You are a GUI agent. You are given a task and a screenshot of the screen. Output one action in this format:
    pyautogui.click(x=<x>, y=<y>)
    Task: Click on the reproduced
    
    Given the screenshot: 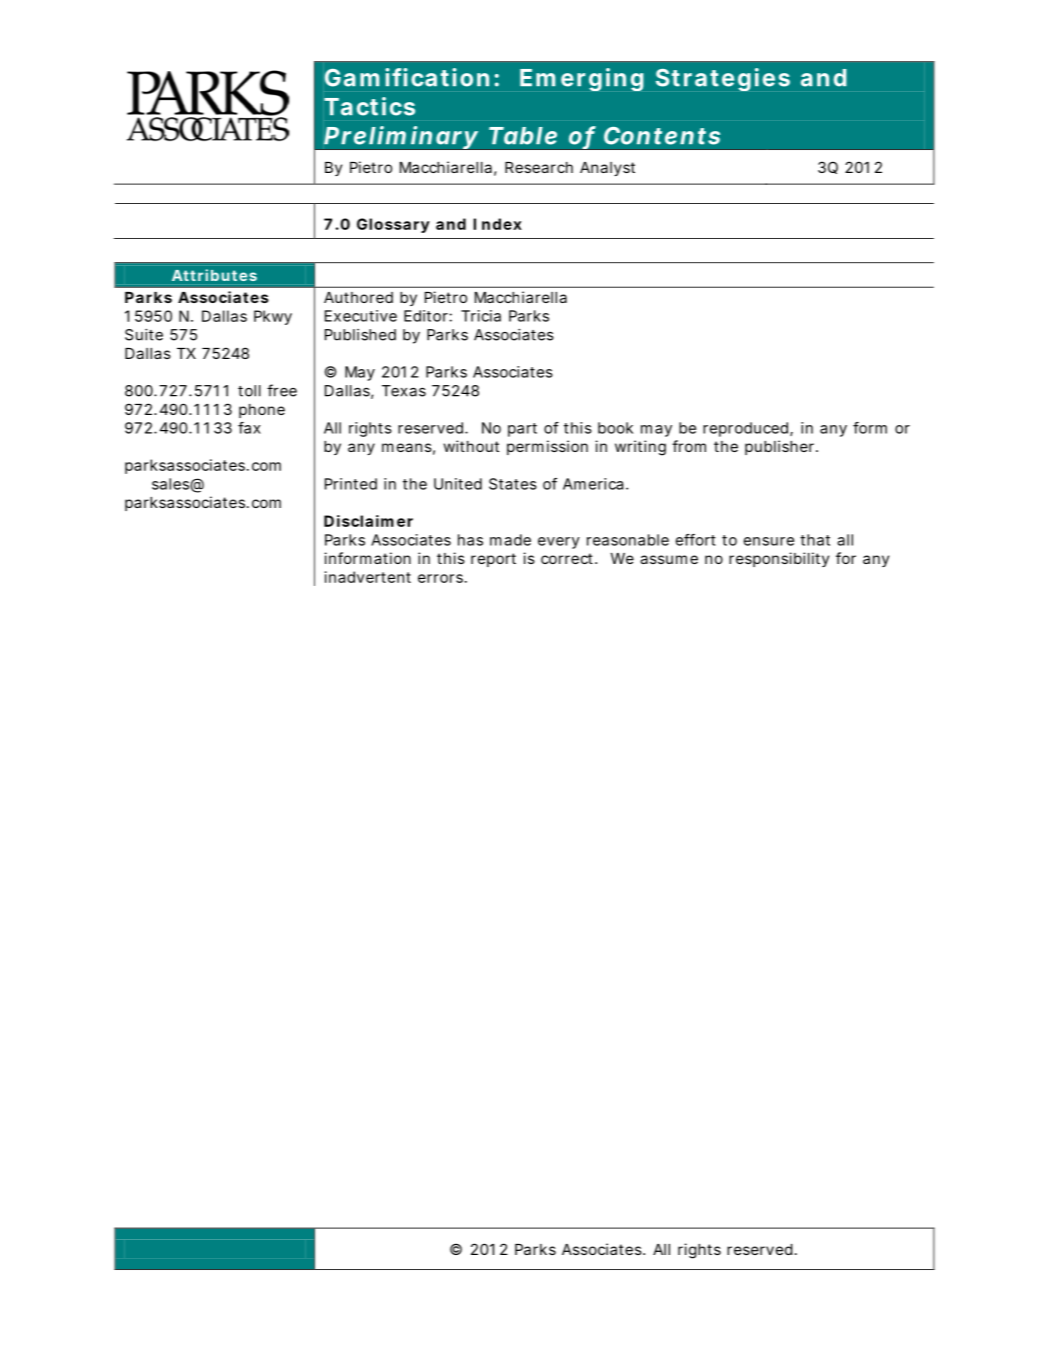 What is the action you would take?
    pyautogui.click(x=747, y=429)
